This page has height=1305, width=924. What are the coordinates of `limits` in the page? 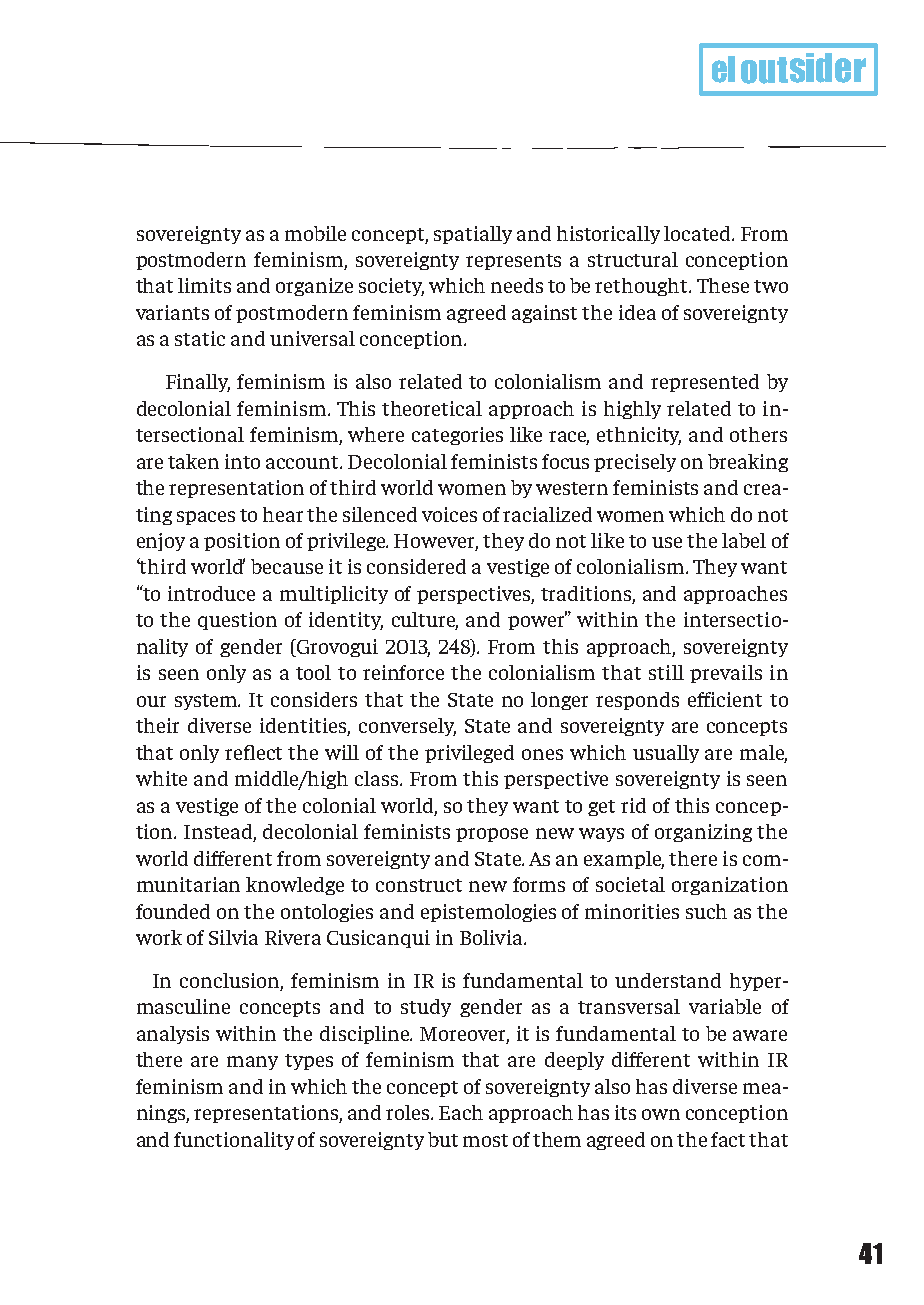 It's located at (204, 285).
